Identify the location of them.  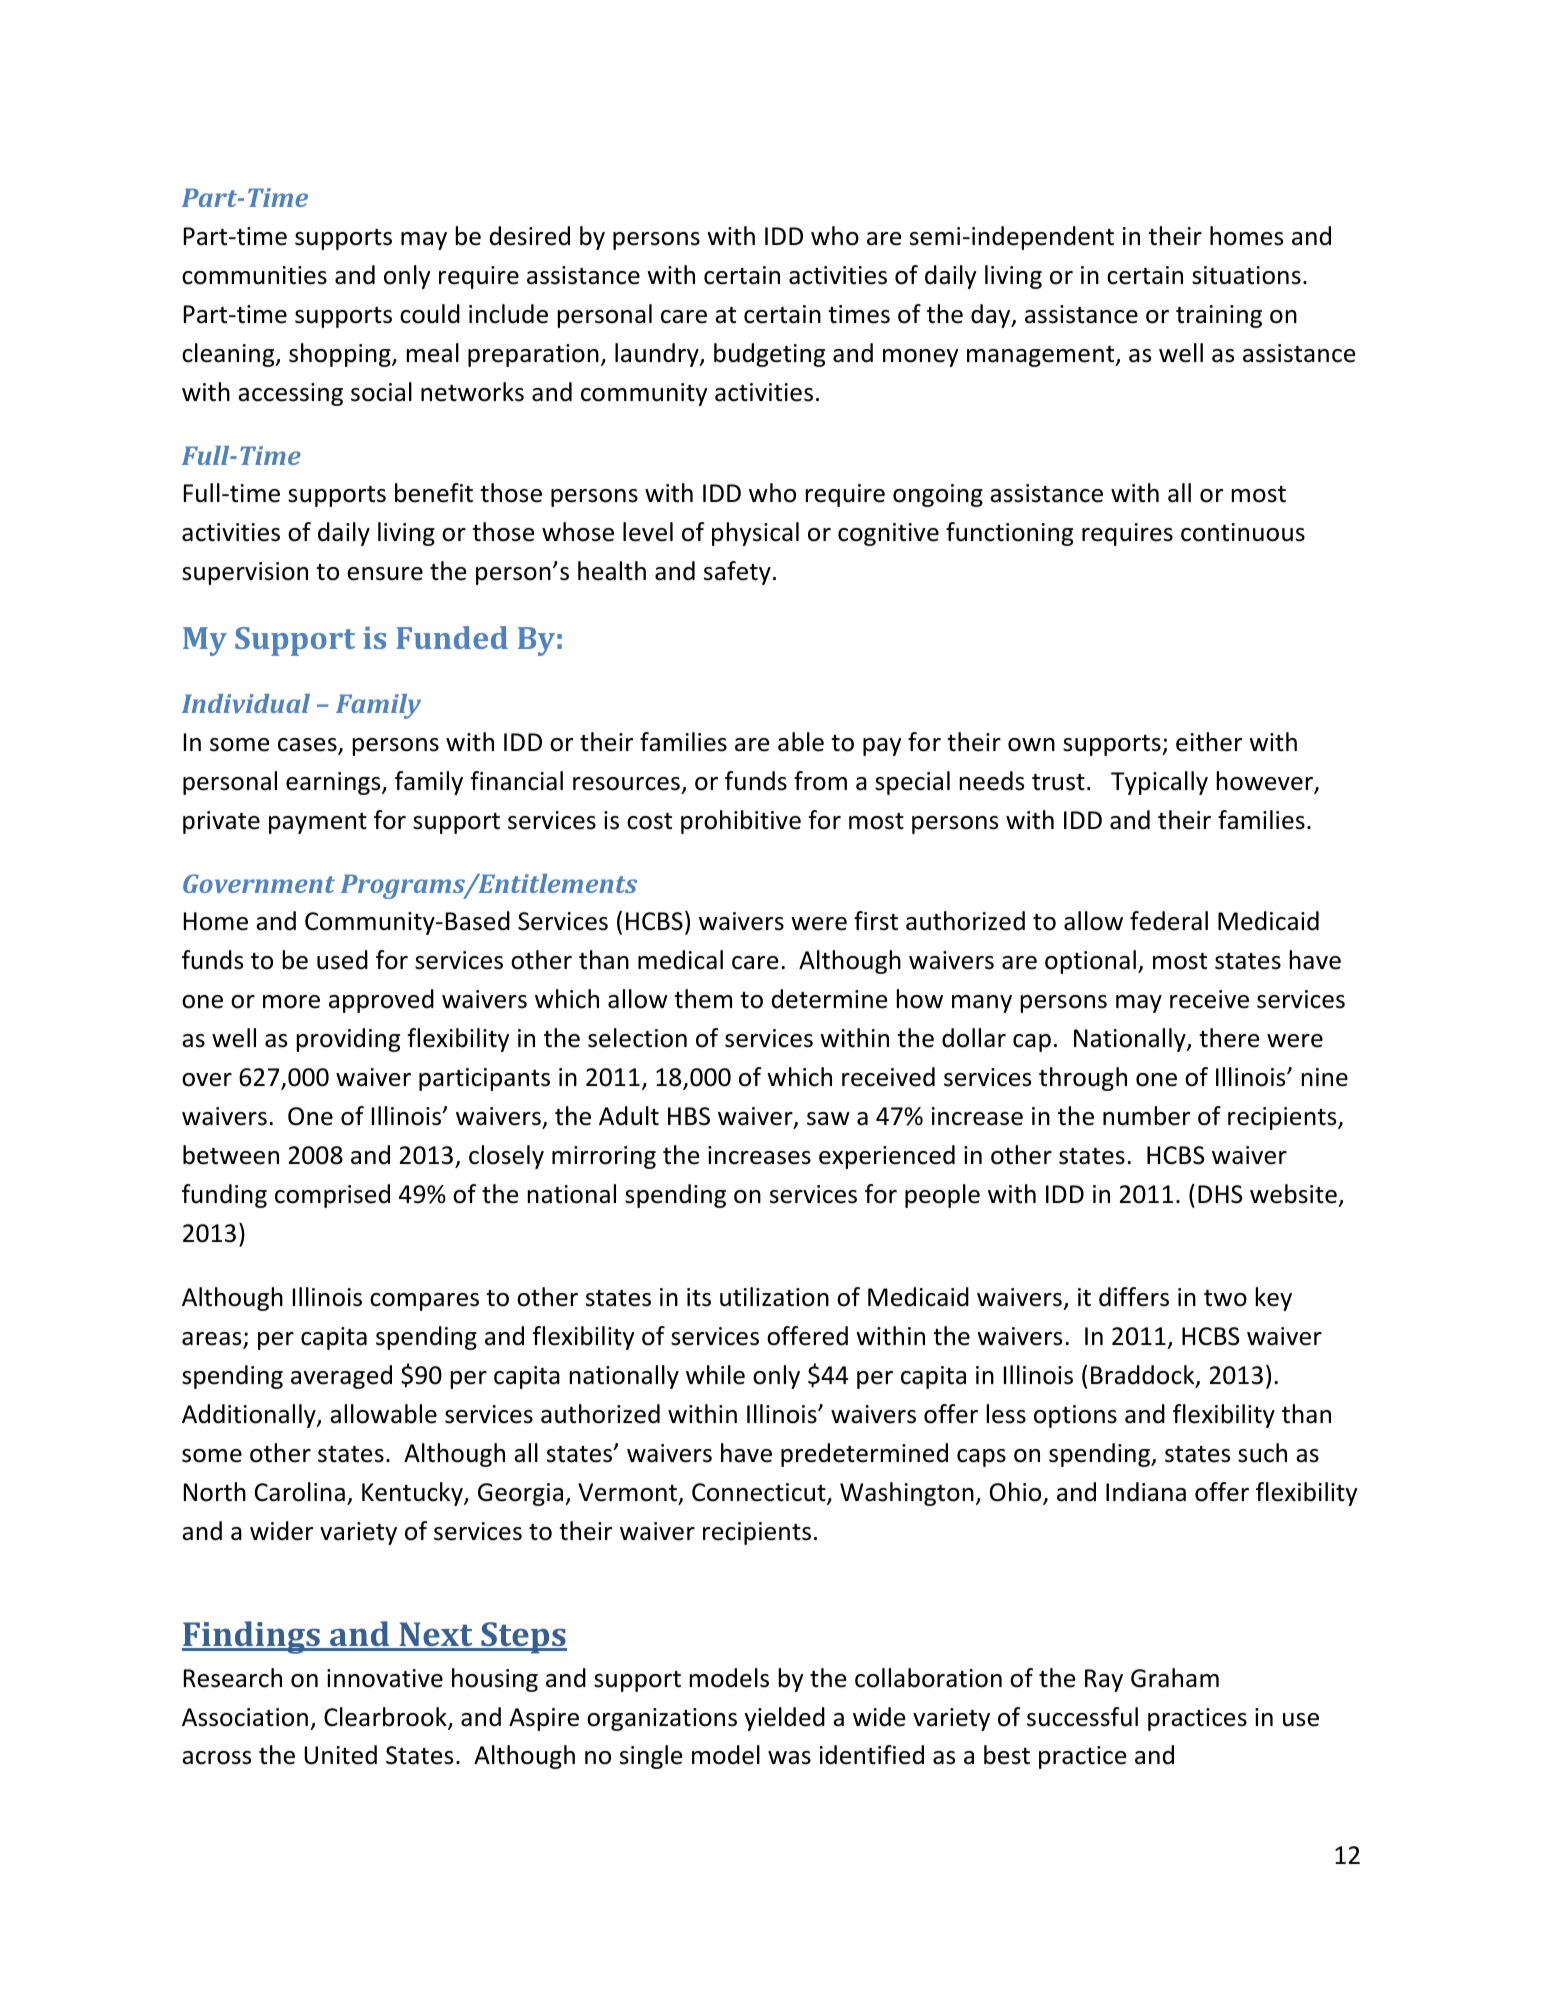
(703, 999).
